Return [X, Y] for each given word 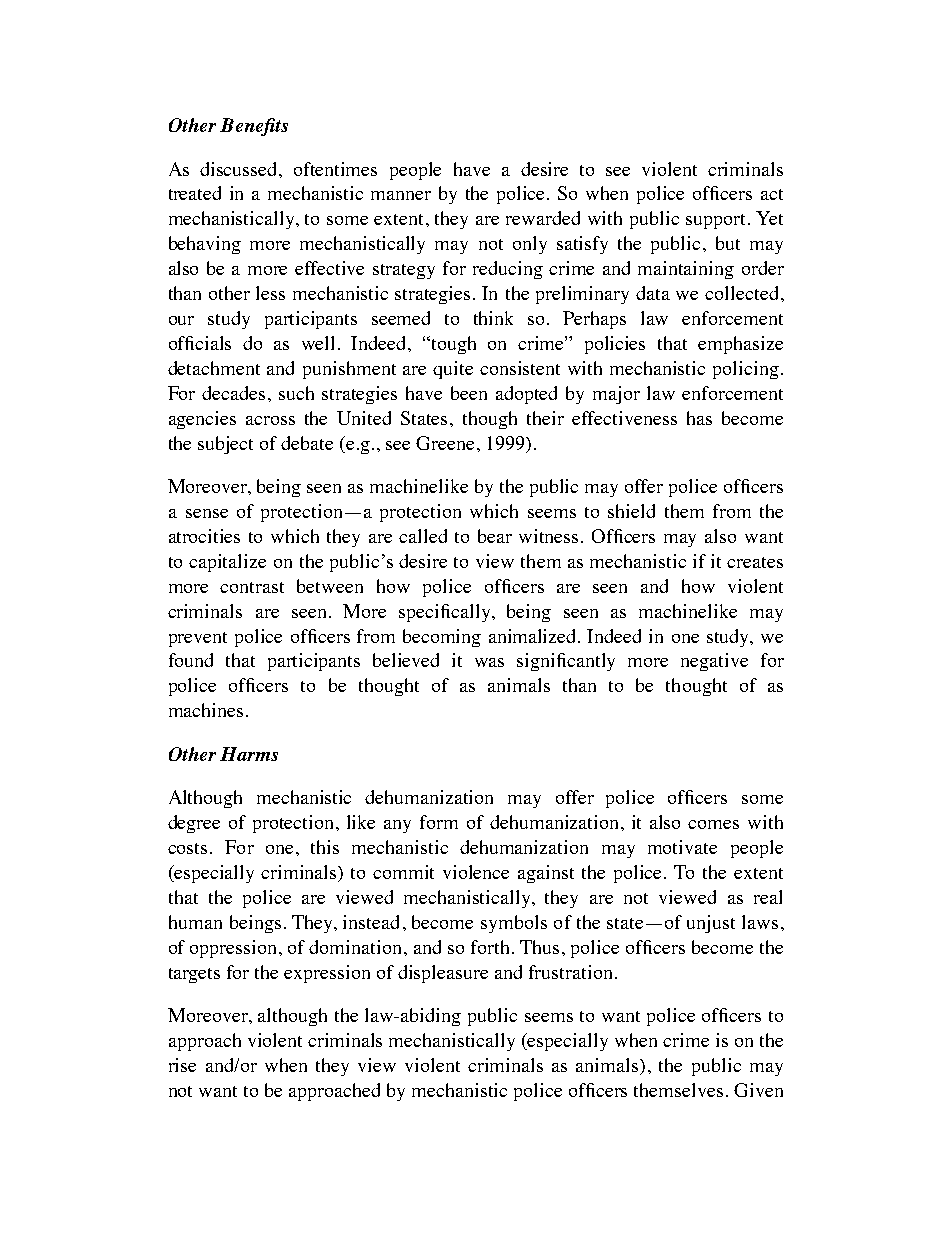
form [439, 822]
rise [182, 1065]
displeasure [443, 974]
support [717, 221]
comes [713, 824]
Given [758, 1090]
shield [631, 511]
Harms [249, 754]
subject [225, 445]
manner [401, 195]
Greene [445, 443]
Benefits [254, 127]
